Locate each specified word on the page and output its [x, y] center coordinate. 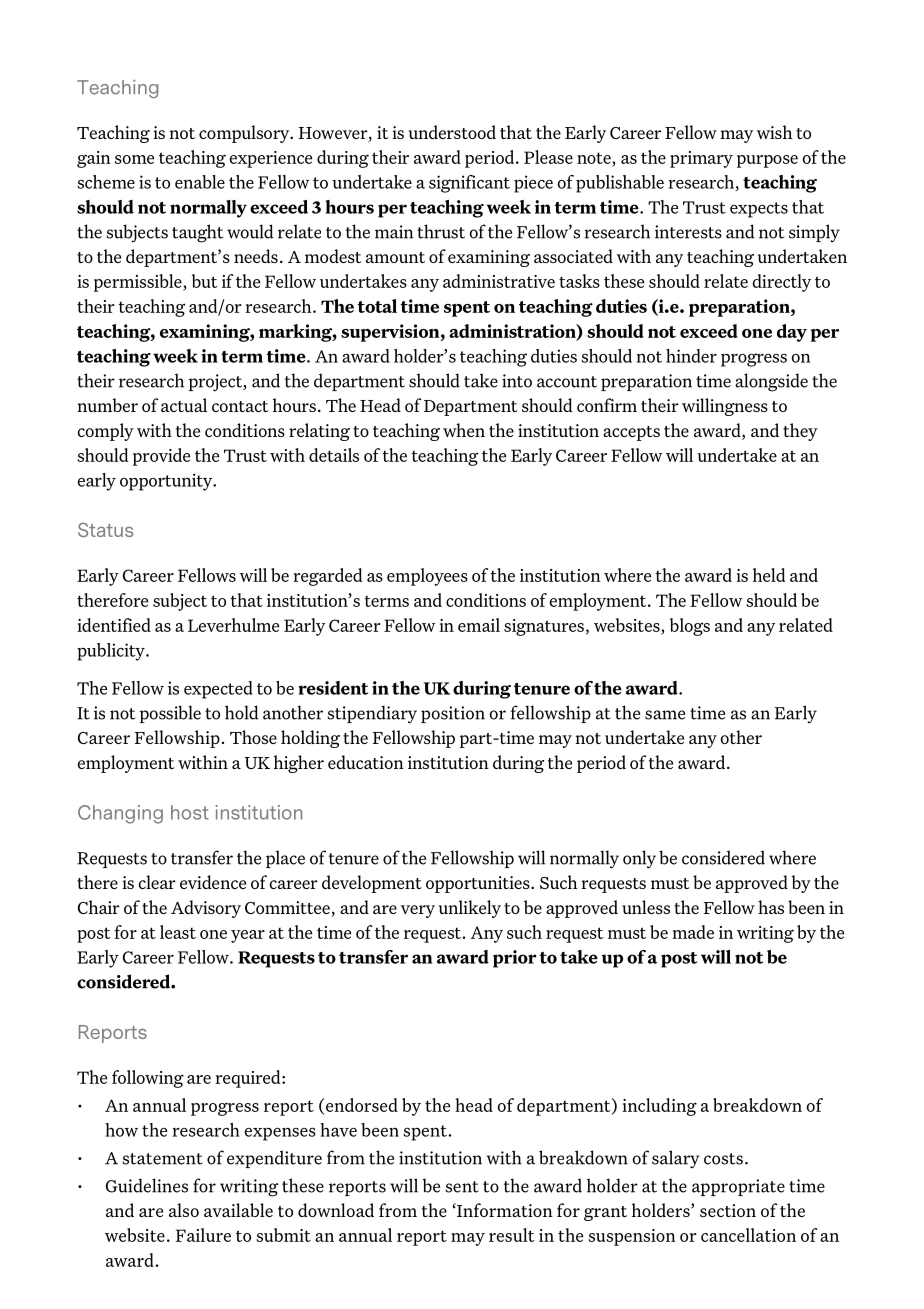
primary [701, 159]
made [693, 932]
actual [184, 405]
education [366, 762]
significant [469, 184]
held [769, 575]
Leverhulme [233, 625]
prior [515, 959]
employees [427, 577]
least [178, 932]
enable [200, 182]
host [190, 812]
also [184, 1210]
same [665, 715]
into [517, 381]
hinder [691, 356]
